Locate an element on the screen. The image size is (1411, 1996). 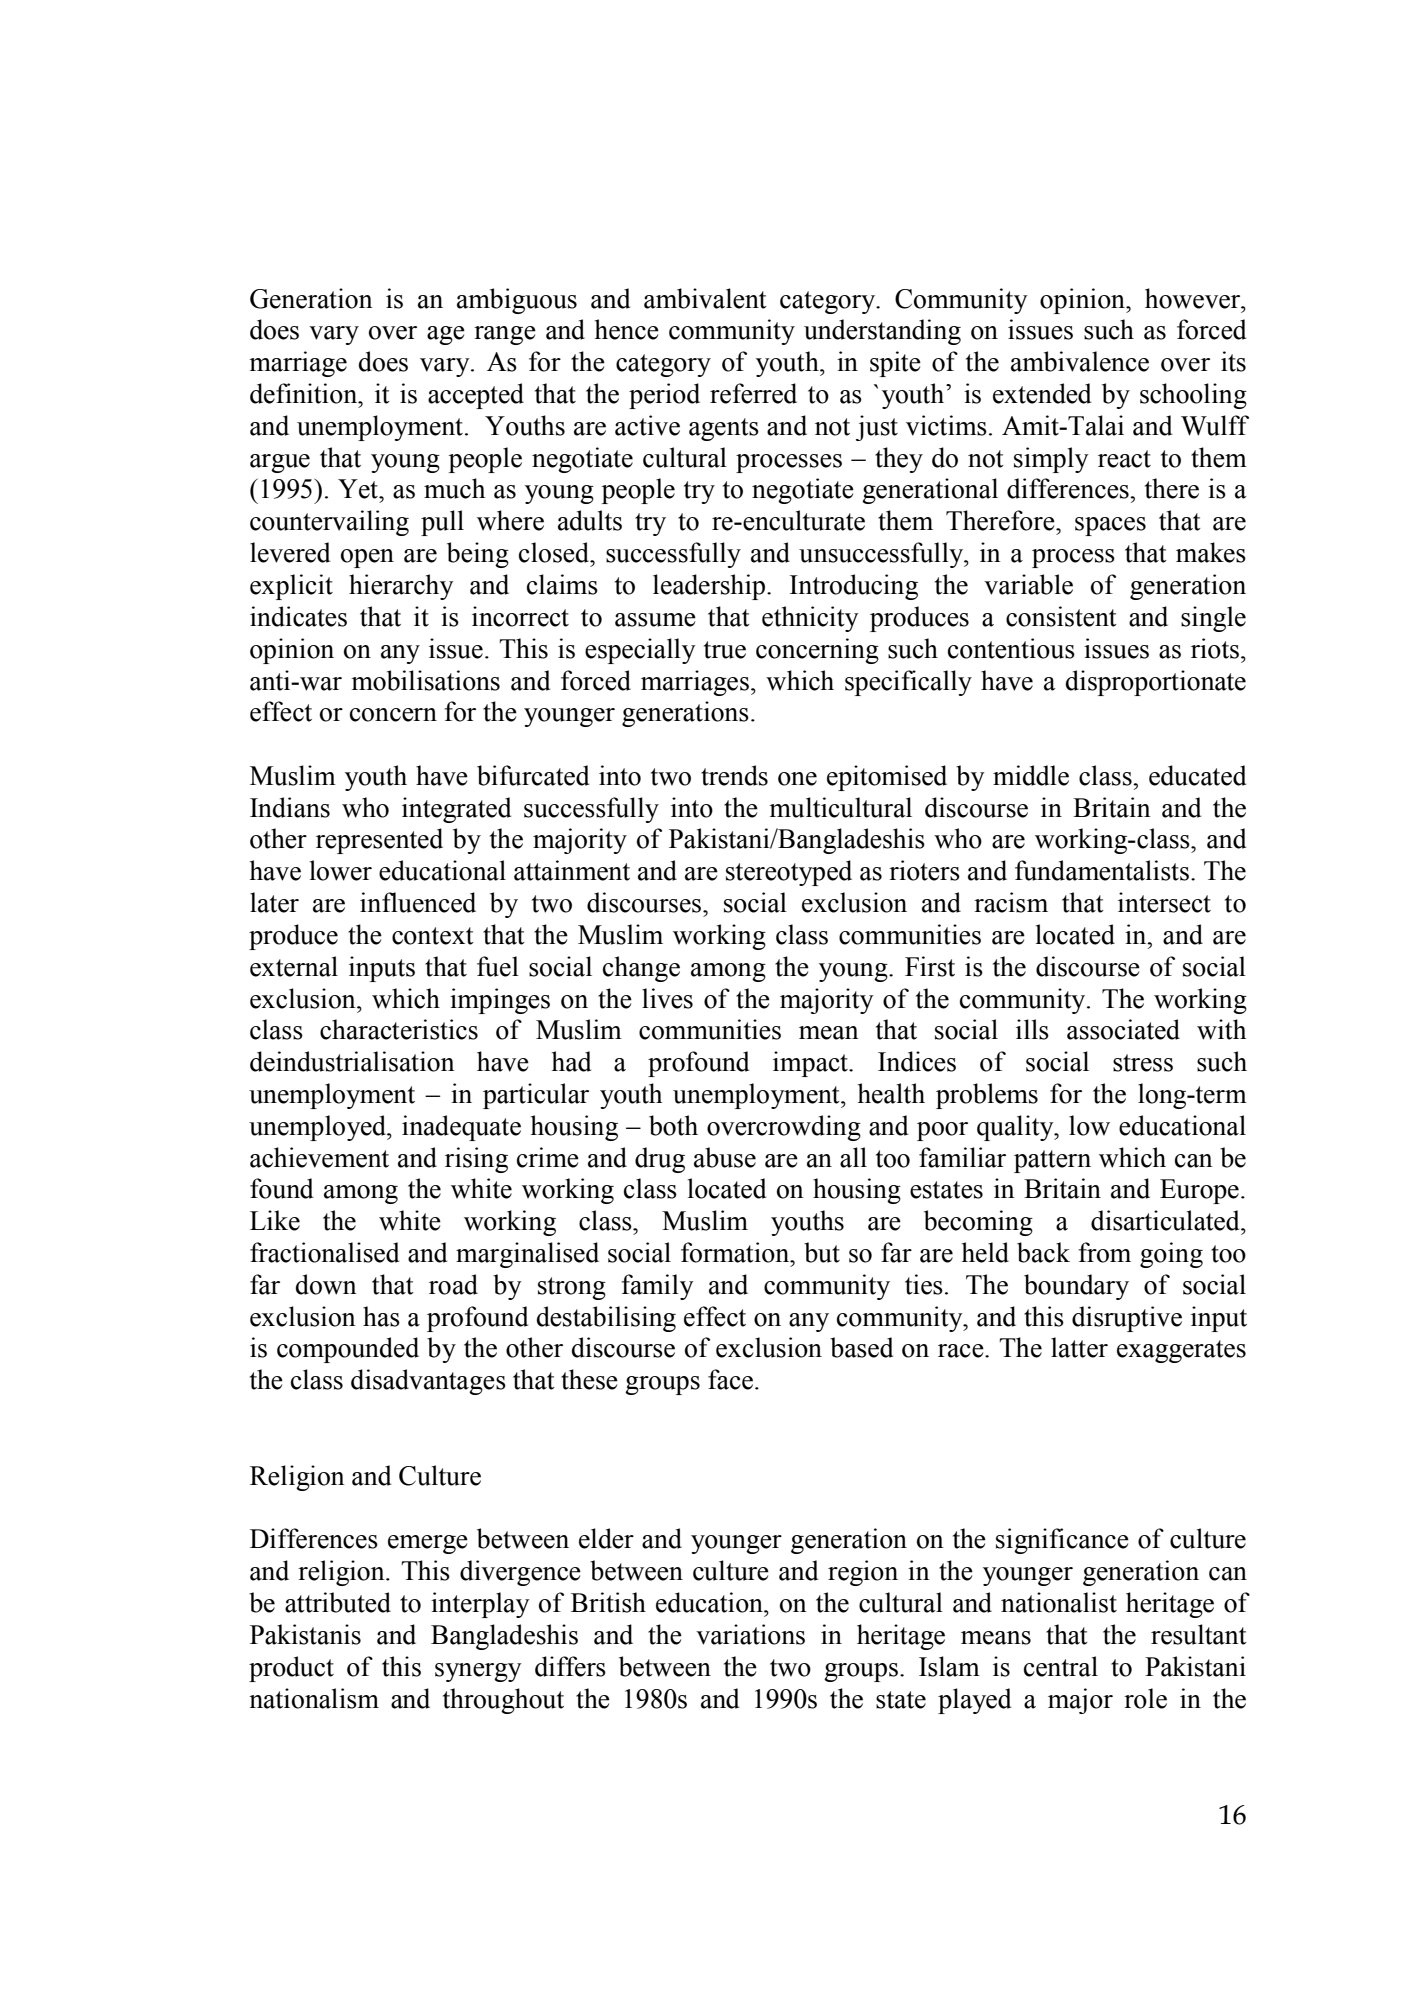
synergy is located at coordinates (478, 1672).
